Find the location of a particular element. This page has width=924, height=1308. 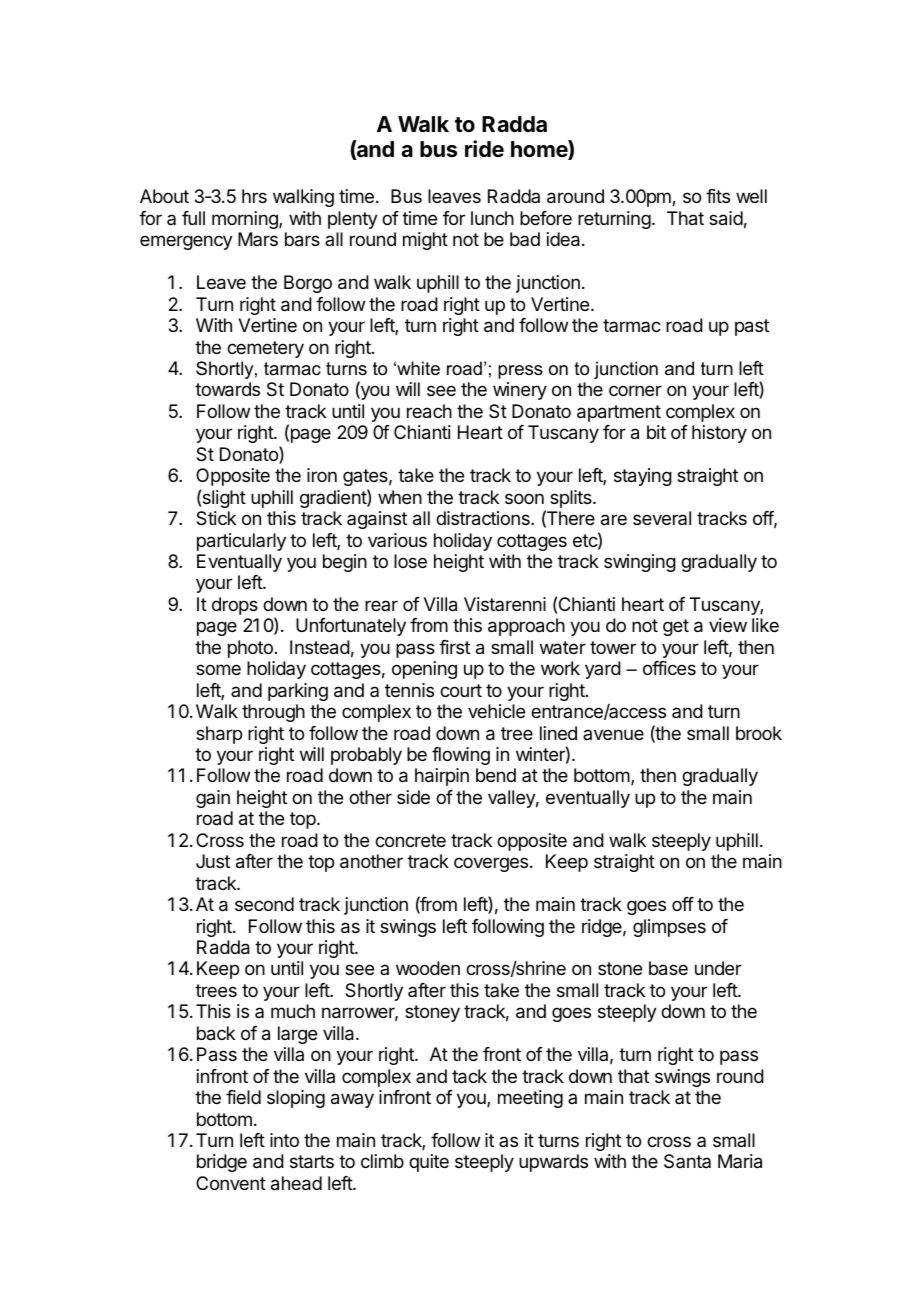

wooden is located at coordinates (428, 968).
